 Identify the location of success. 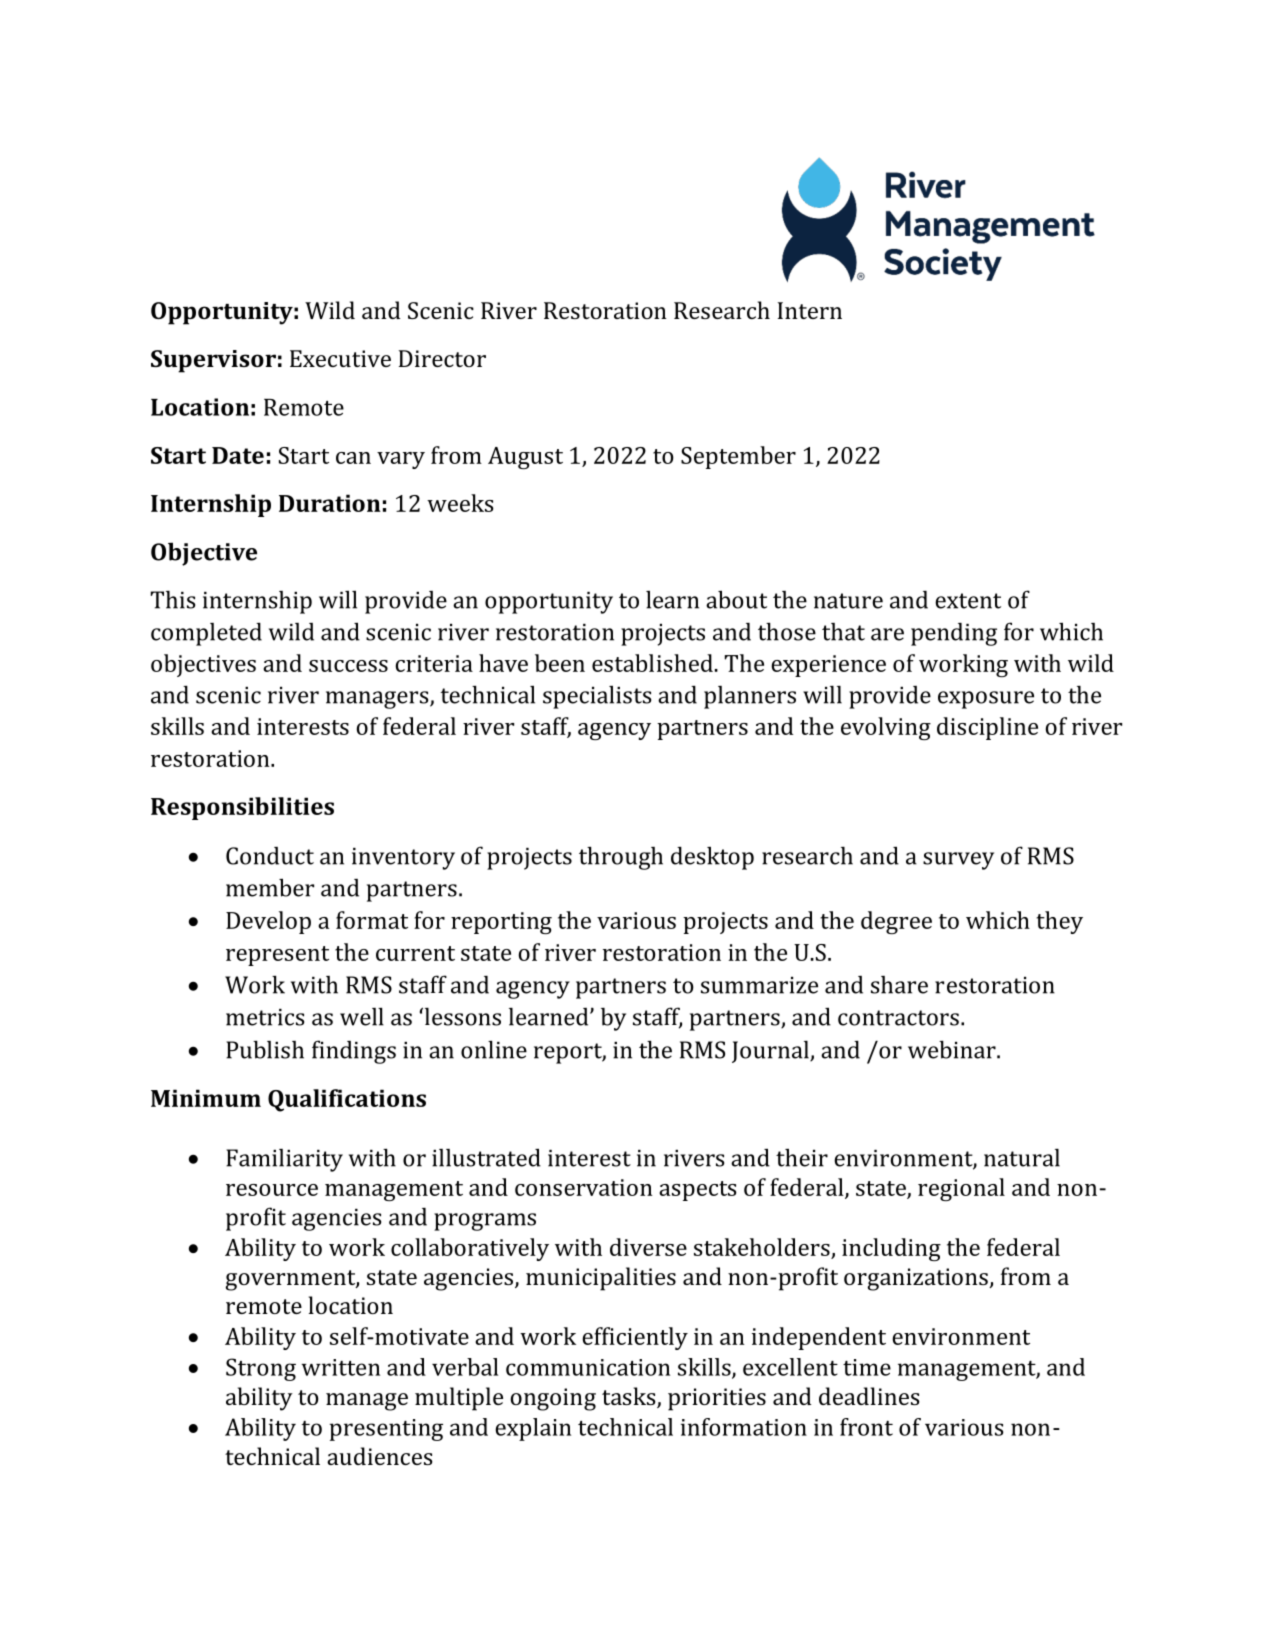
(348, 666).
